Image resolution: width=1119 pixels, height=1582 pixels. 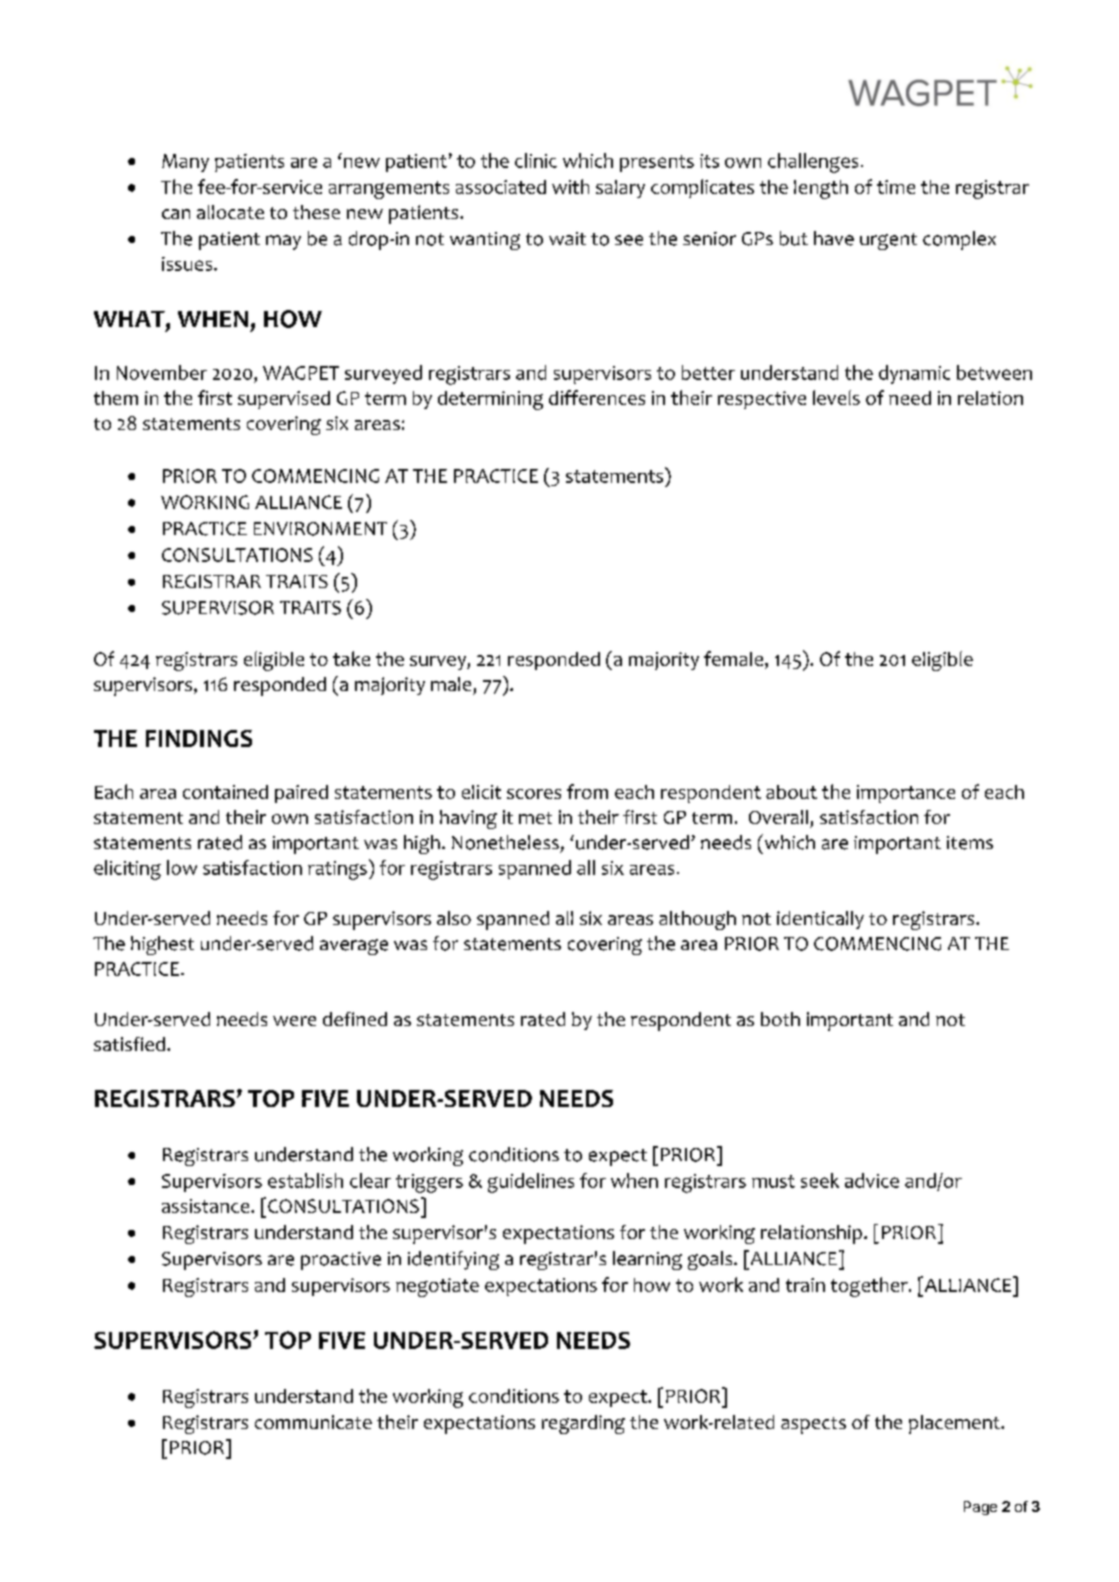 I want to click on regarding, so click(x=583, y=1424).
